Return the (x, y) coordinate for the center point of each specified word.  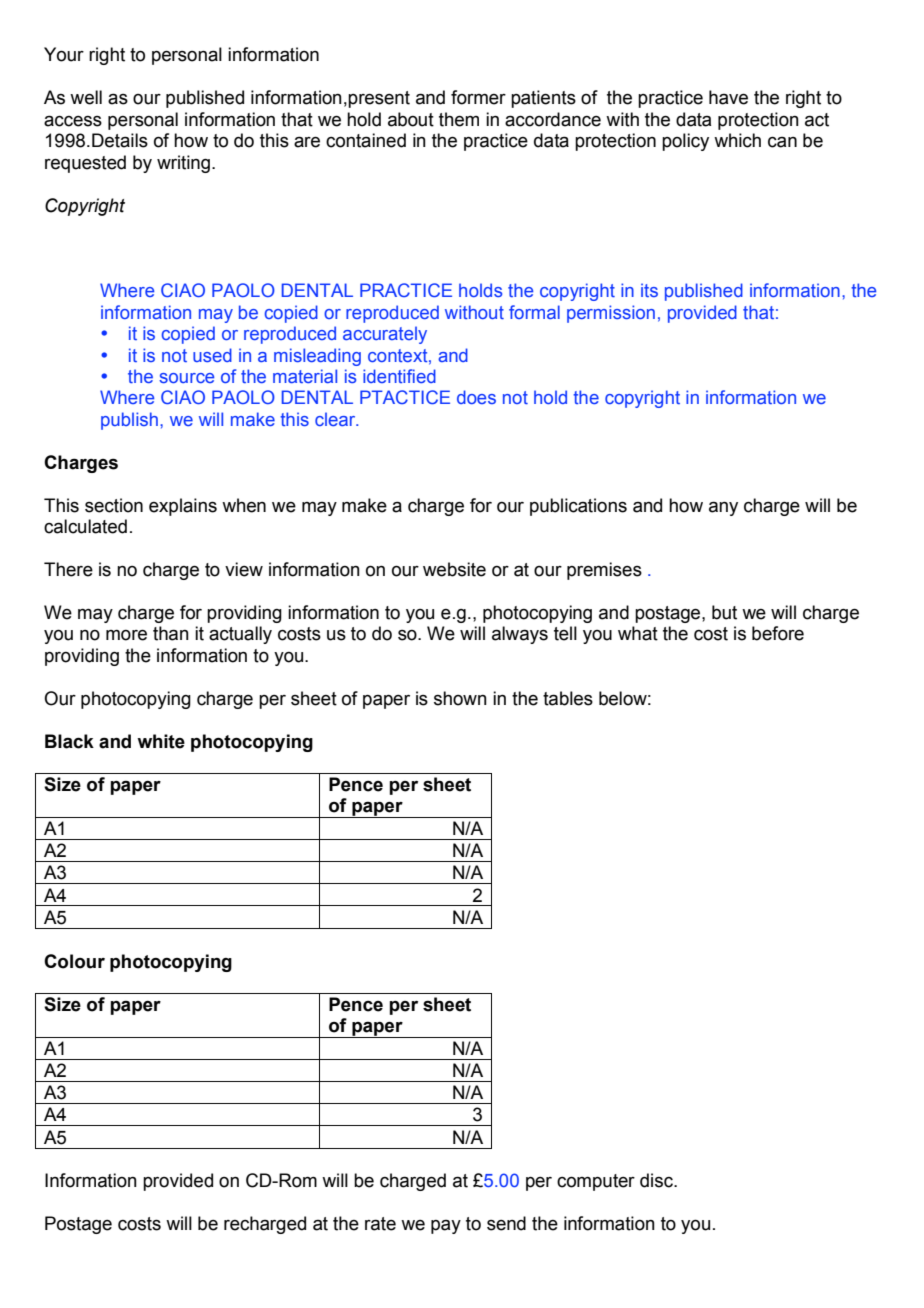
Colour (74, 961)
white (161, 741)
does (476, 397)
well (86, 97)
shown (460, 698)
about (411, 119)
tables (568, 698)
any (723, 508)
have (728, 97)
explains (183, 507)
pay (446, 1226)
